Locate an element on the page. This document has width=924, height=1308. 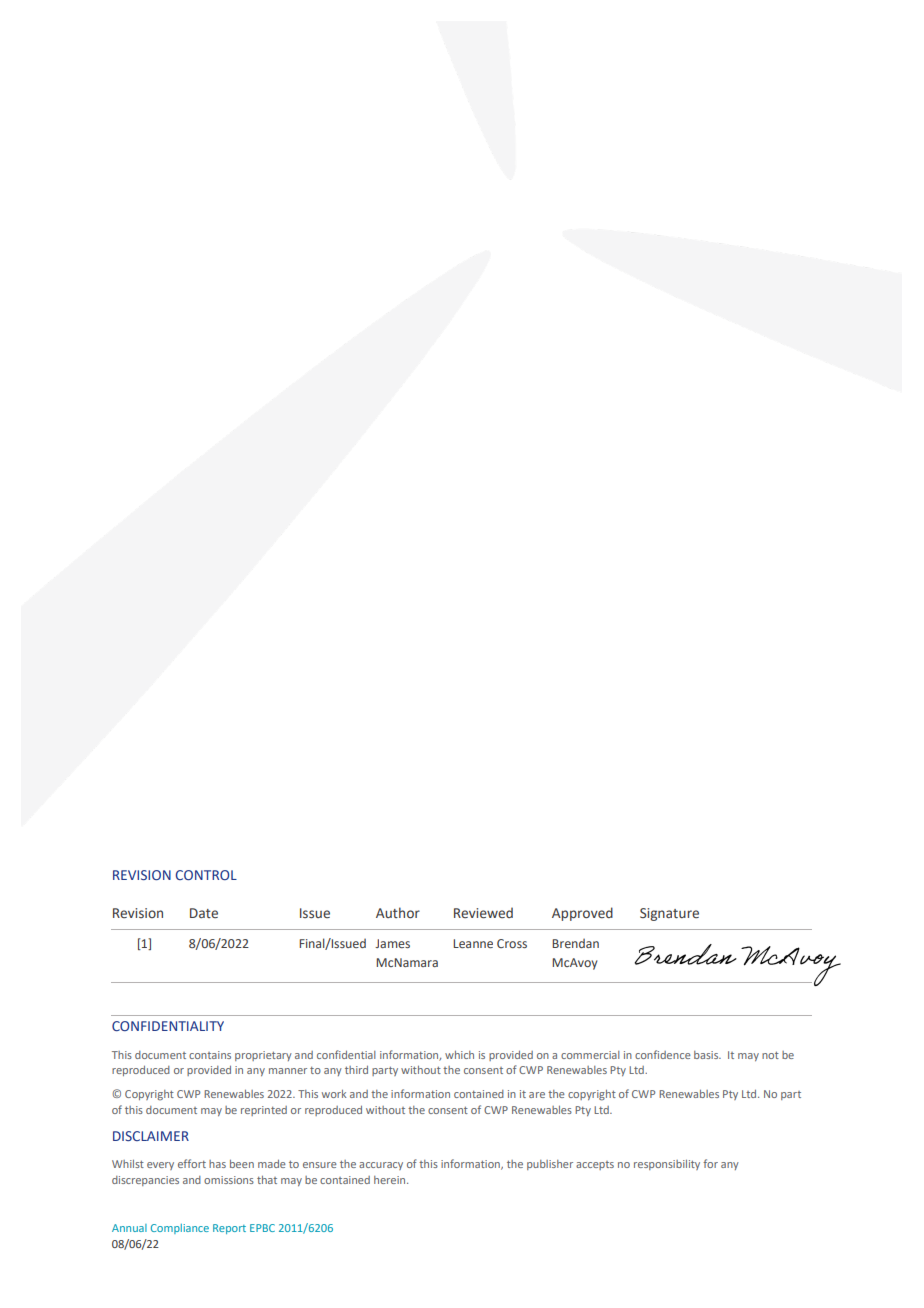
Report is located at coordinates (229, 1229).
